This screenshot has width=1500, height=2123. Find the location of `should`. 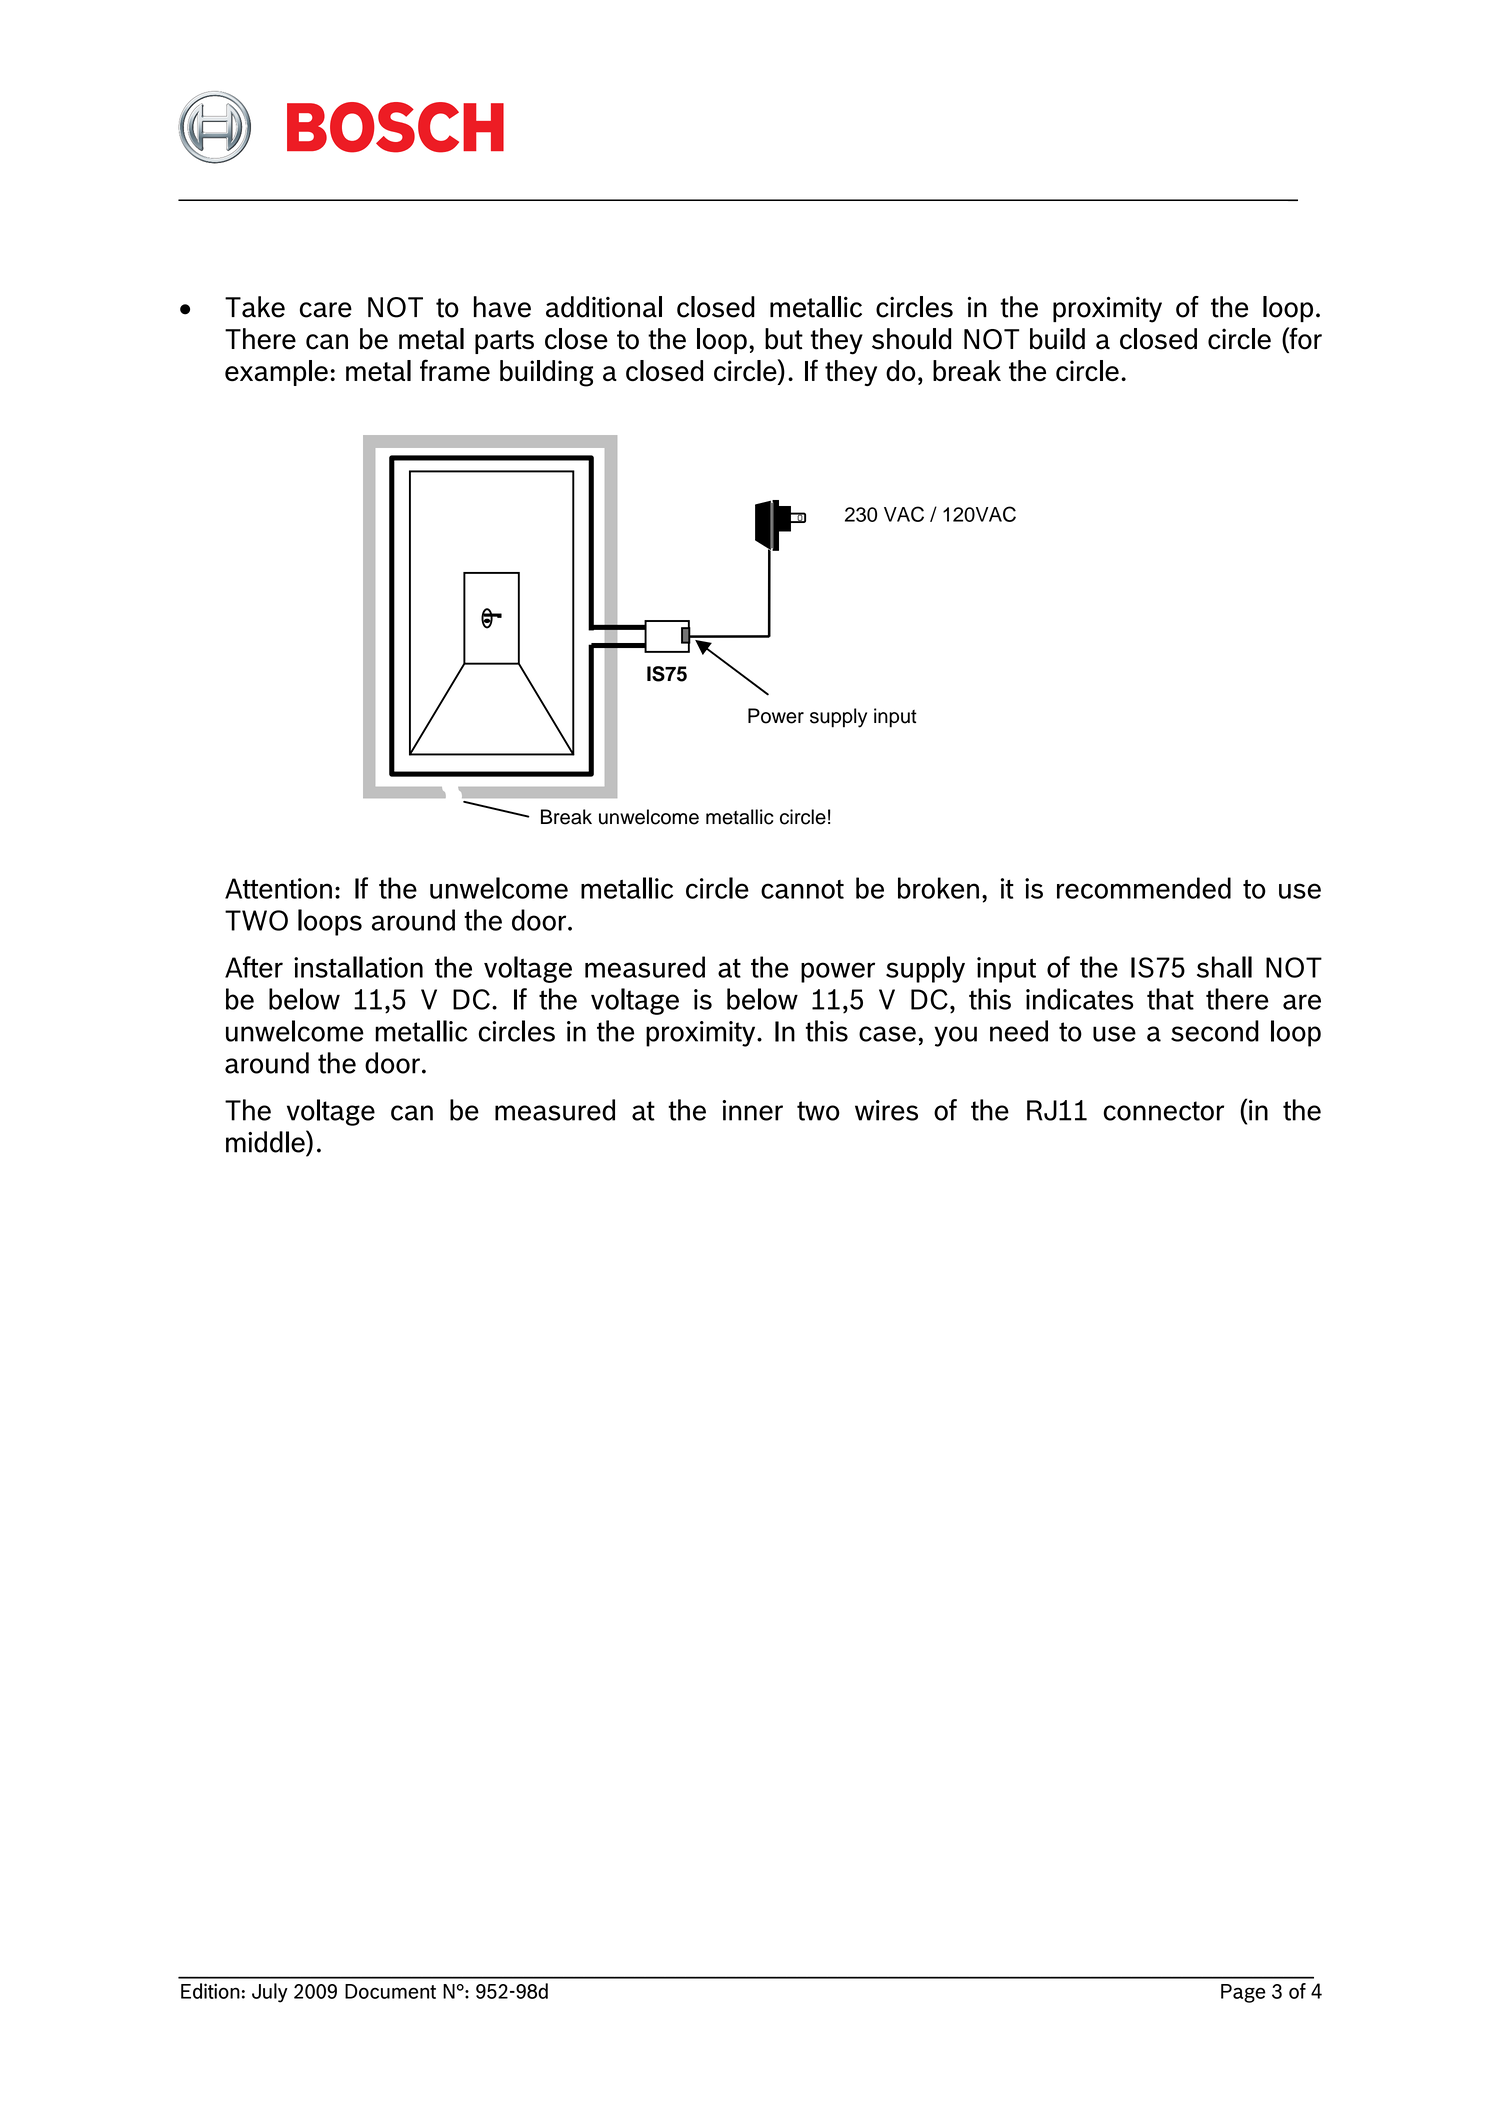

should is located at coordinates (911, 339).
